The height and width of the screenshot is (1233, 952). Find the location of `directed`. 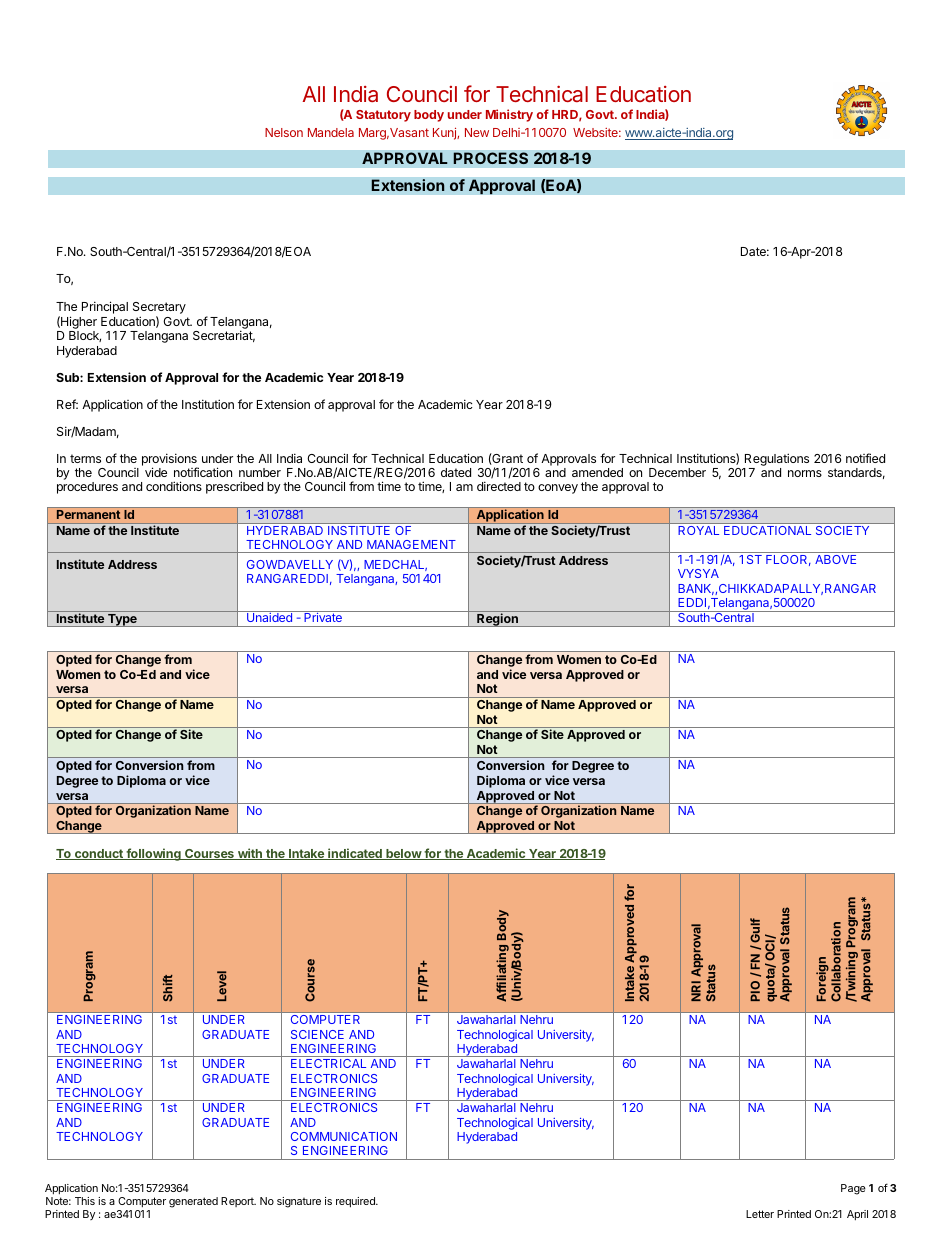

directed is located at coordinates (499, 486).
